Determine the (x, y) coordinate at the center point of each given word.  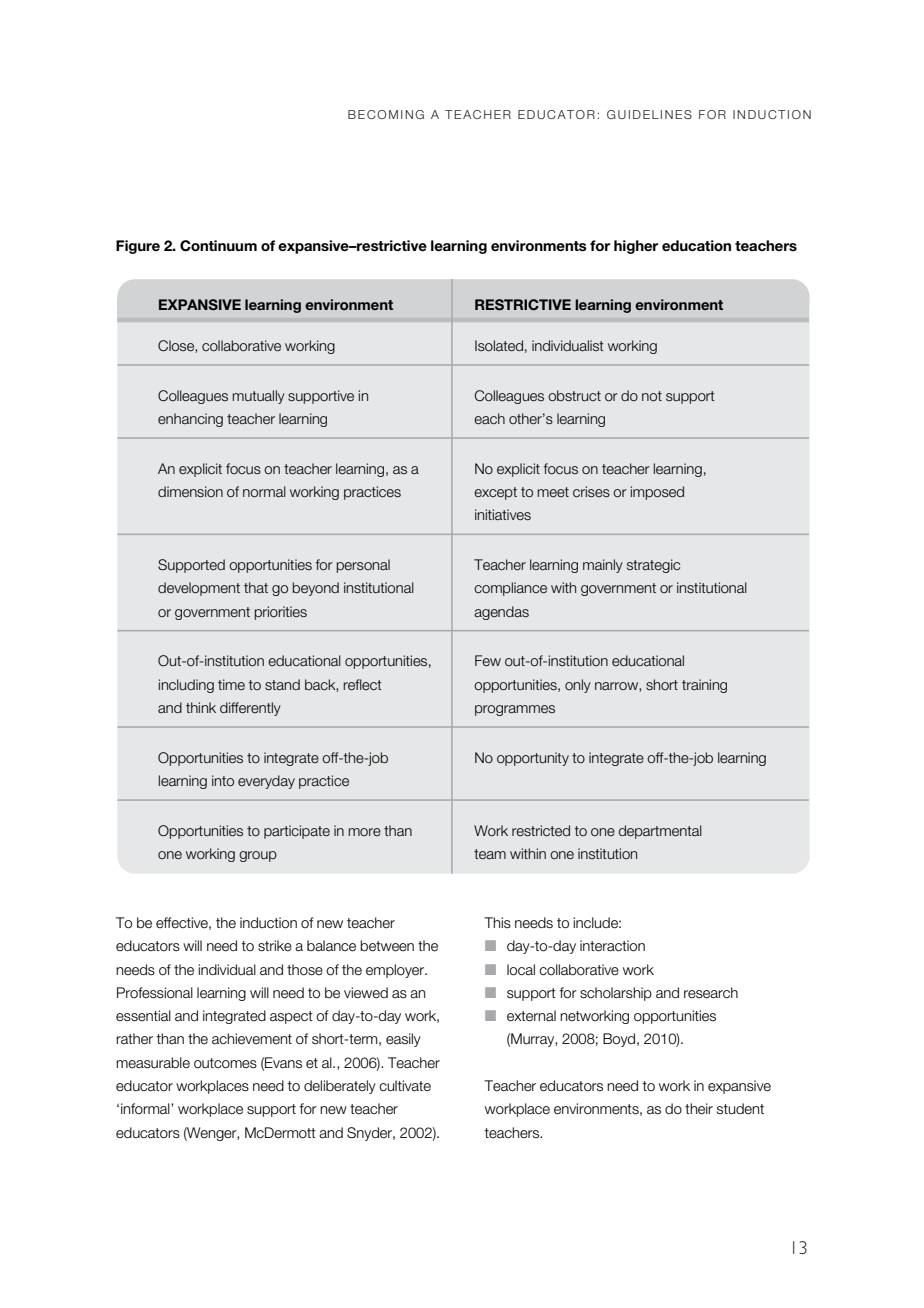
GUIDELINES (649, 114)
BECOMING (386, 114)
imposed (657, 493)
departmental (660, 832)
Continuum (218, 246)
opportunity (533, 759)
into (223, 781)
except (495, 493)
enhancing (190, 420)
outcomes (225, 1063)
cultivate (405, 1086)
